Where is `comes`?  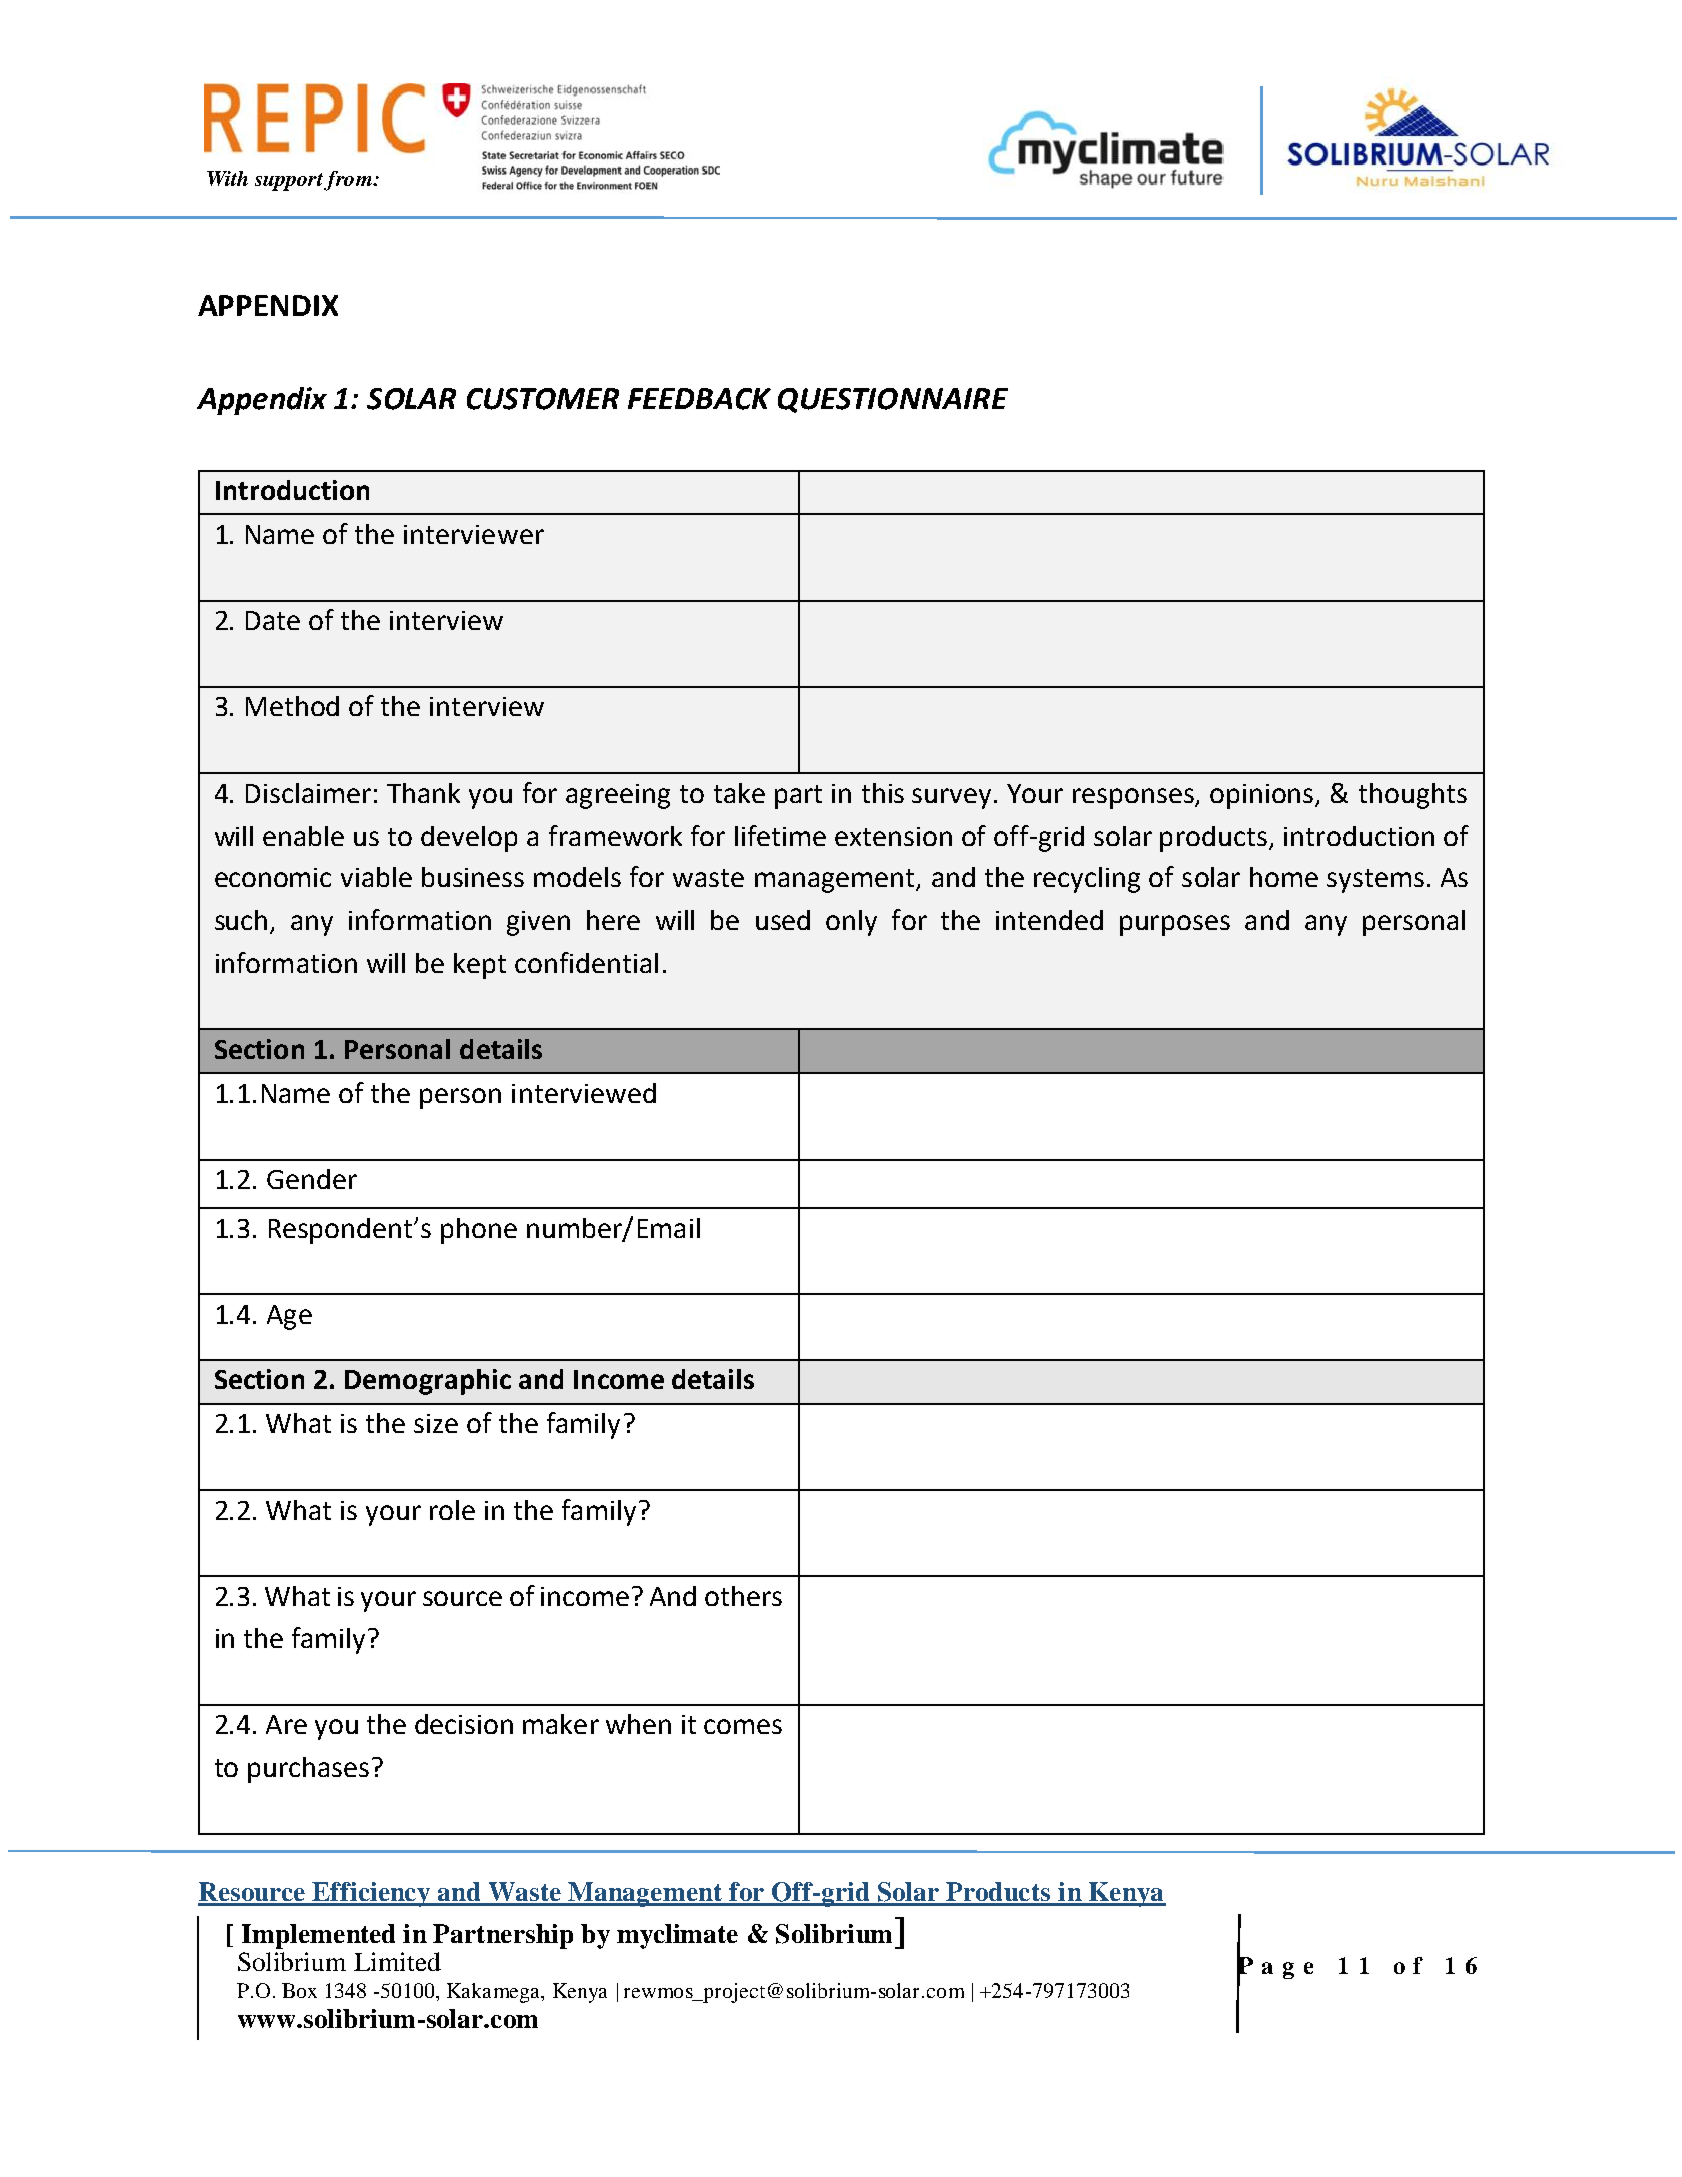
comes is located at coordinates (743, 1726).
